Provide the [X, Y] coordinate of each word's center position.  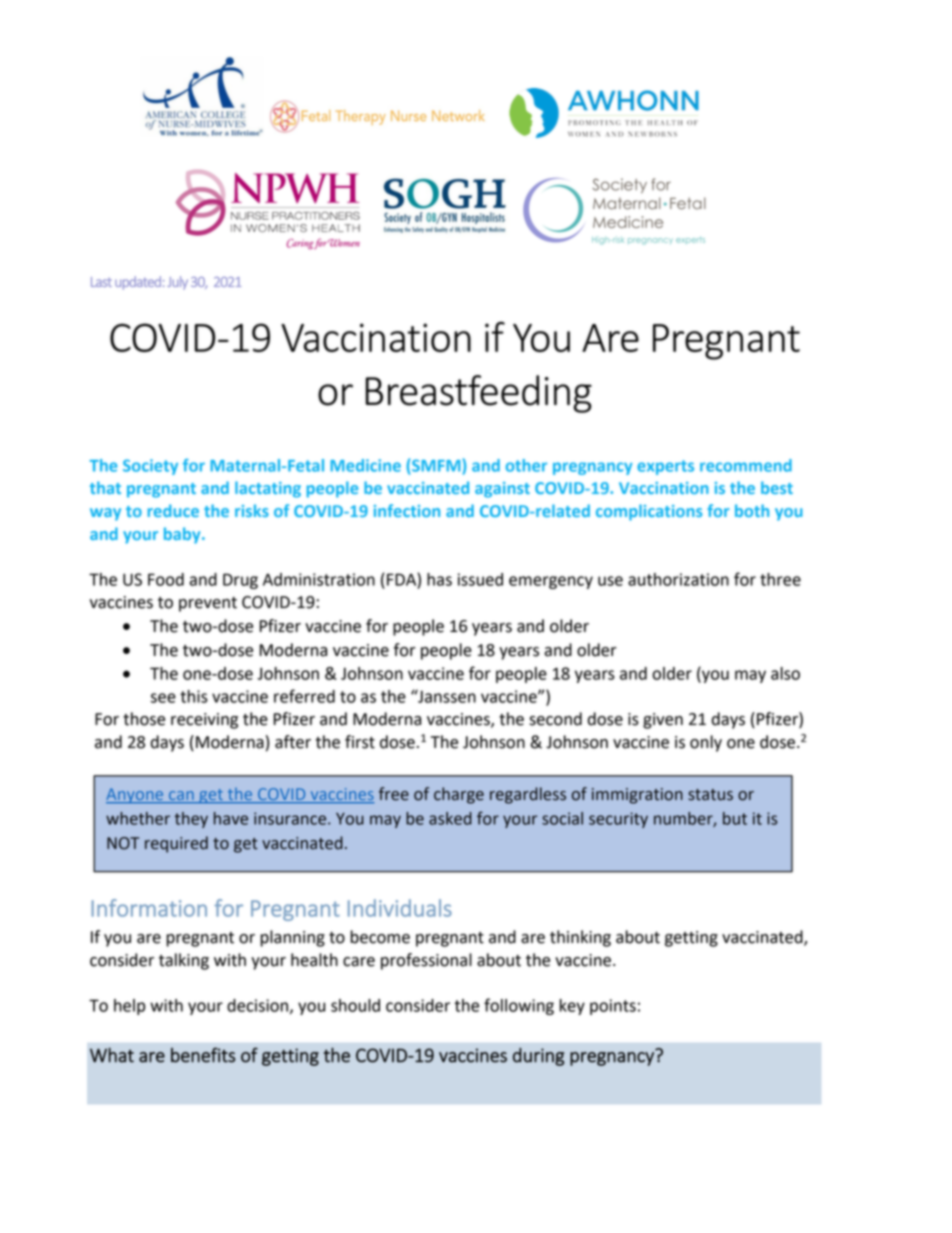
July [177, 283]
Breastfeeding [479, 394]
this [194, 696]
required [176, 844]
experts [665, 467]
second [555, 719]
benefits [203, 1055]
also [785, 673]
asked [450, 818]
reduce [173, 510]
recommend [746, 465]
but [735, 818]
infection [407, 510]
